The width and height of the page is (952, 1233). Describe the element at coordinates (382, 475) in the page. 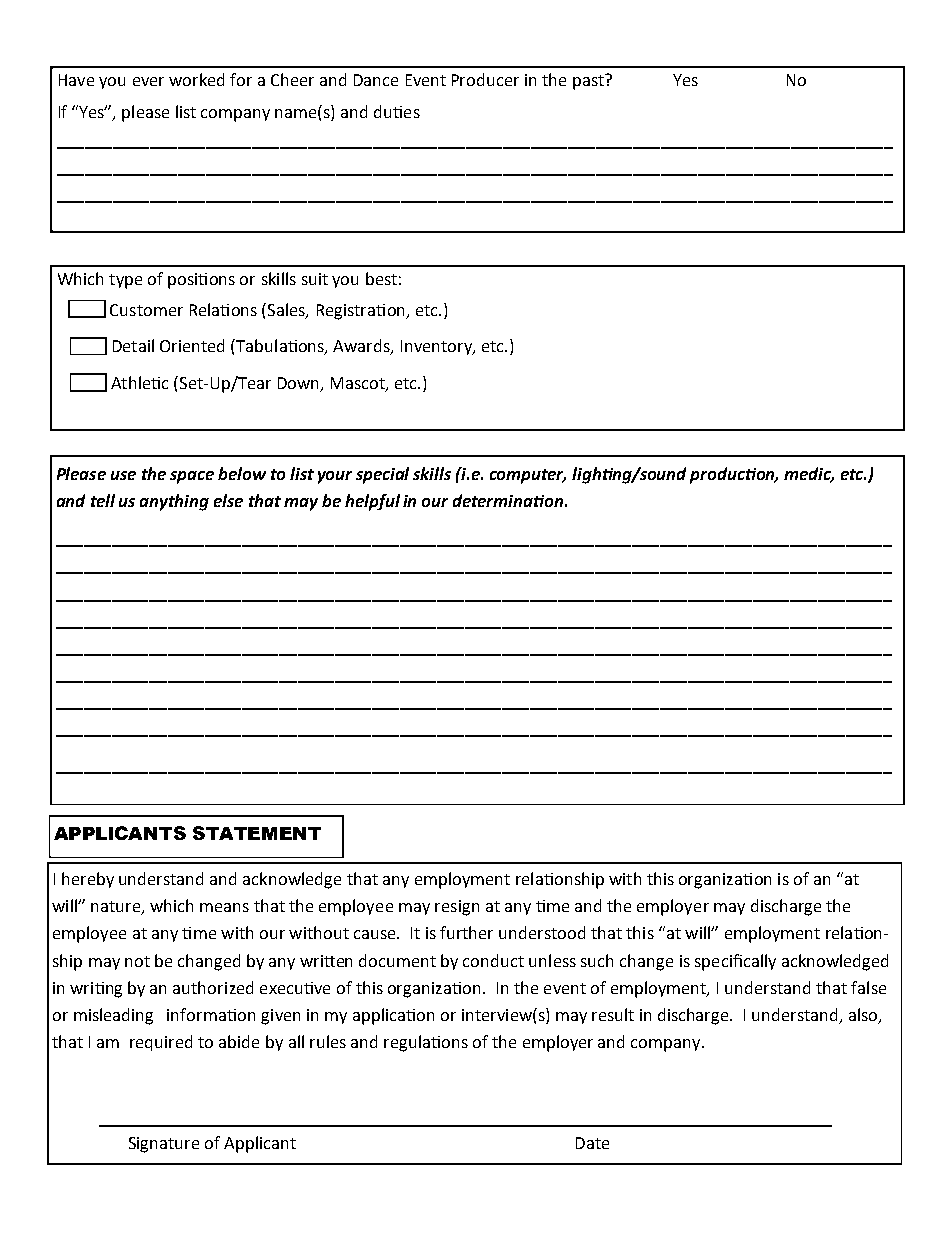

I see `special` at that location.
